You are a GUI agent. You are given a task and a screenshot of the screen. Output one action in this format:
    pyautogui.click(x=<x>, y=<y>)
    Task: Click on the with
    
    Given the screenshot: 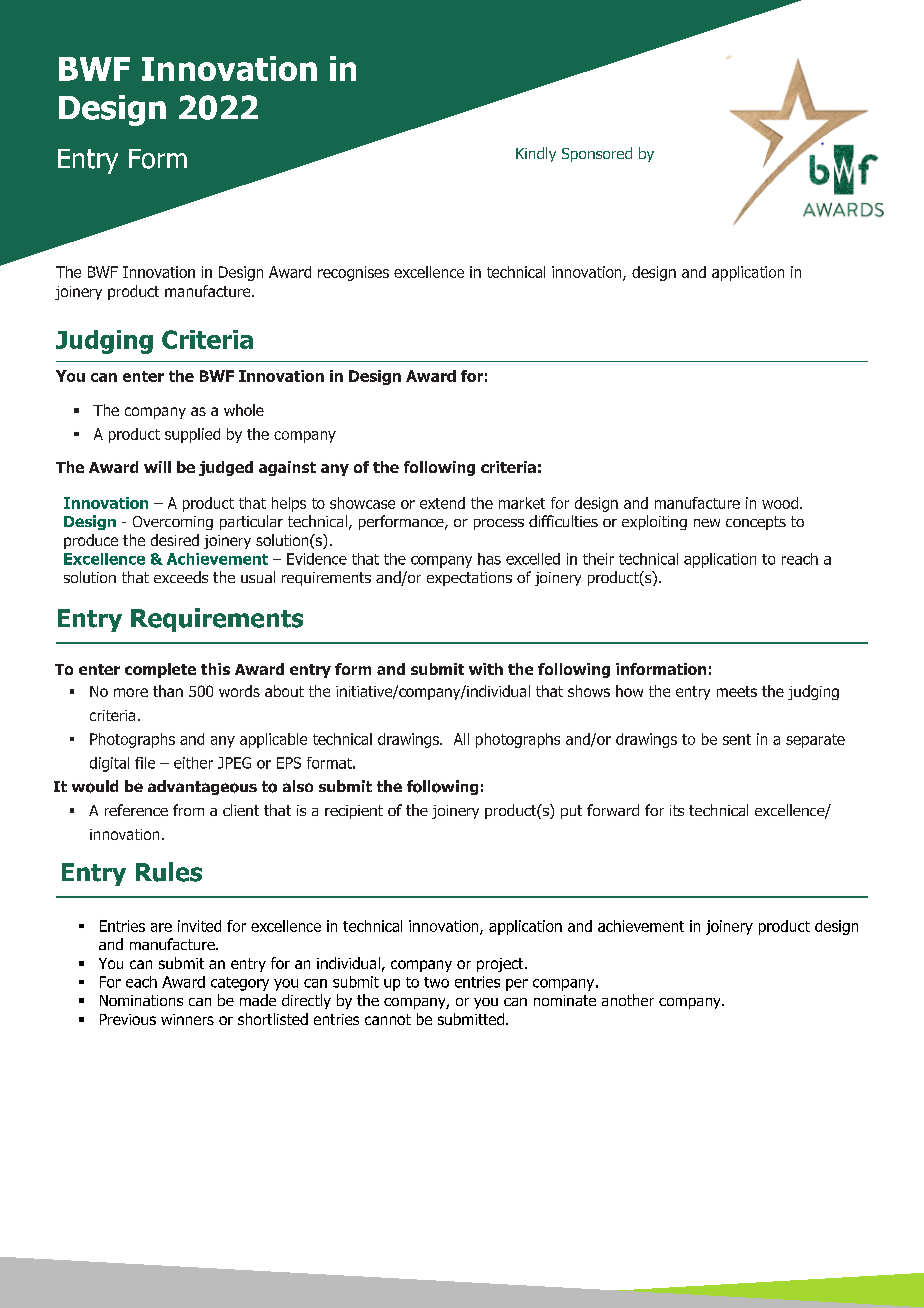 What is the action you would take?
    pyautogui.click(x=486, y=669)
